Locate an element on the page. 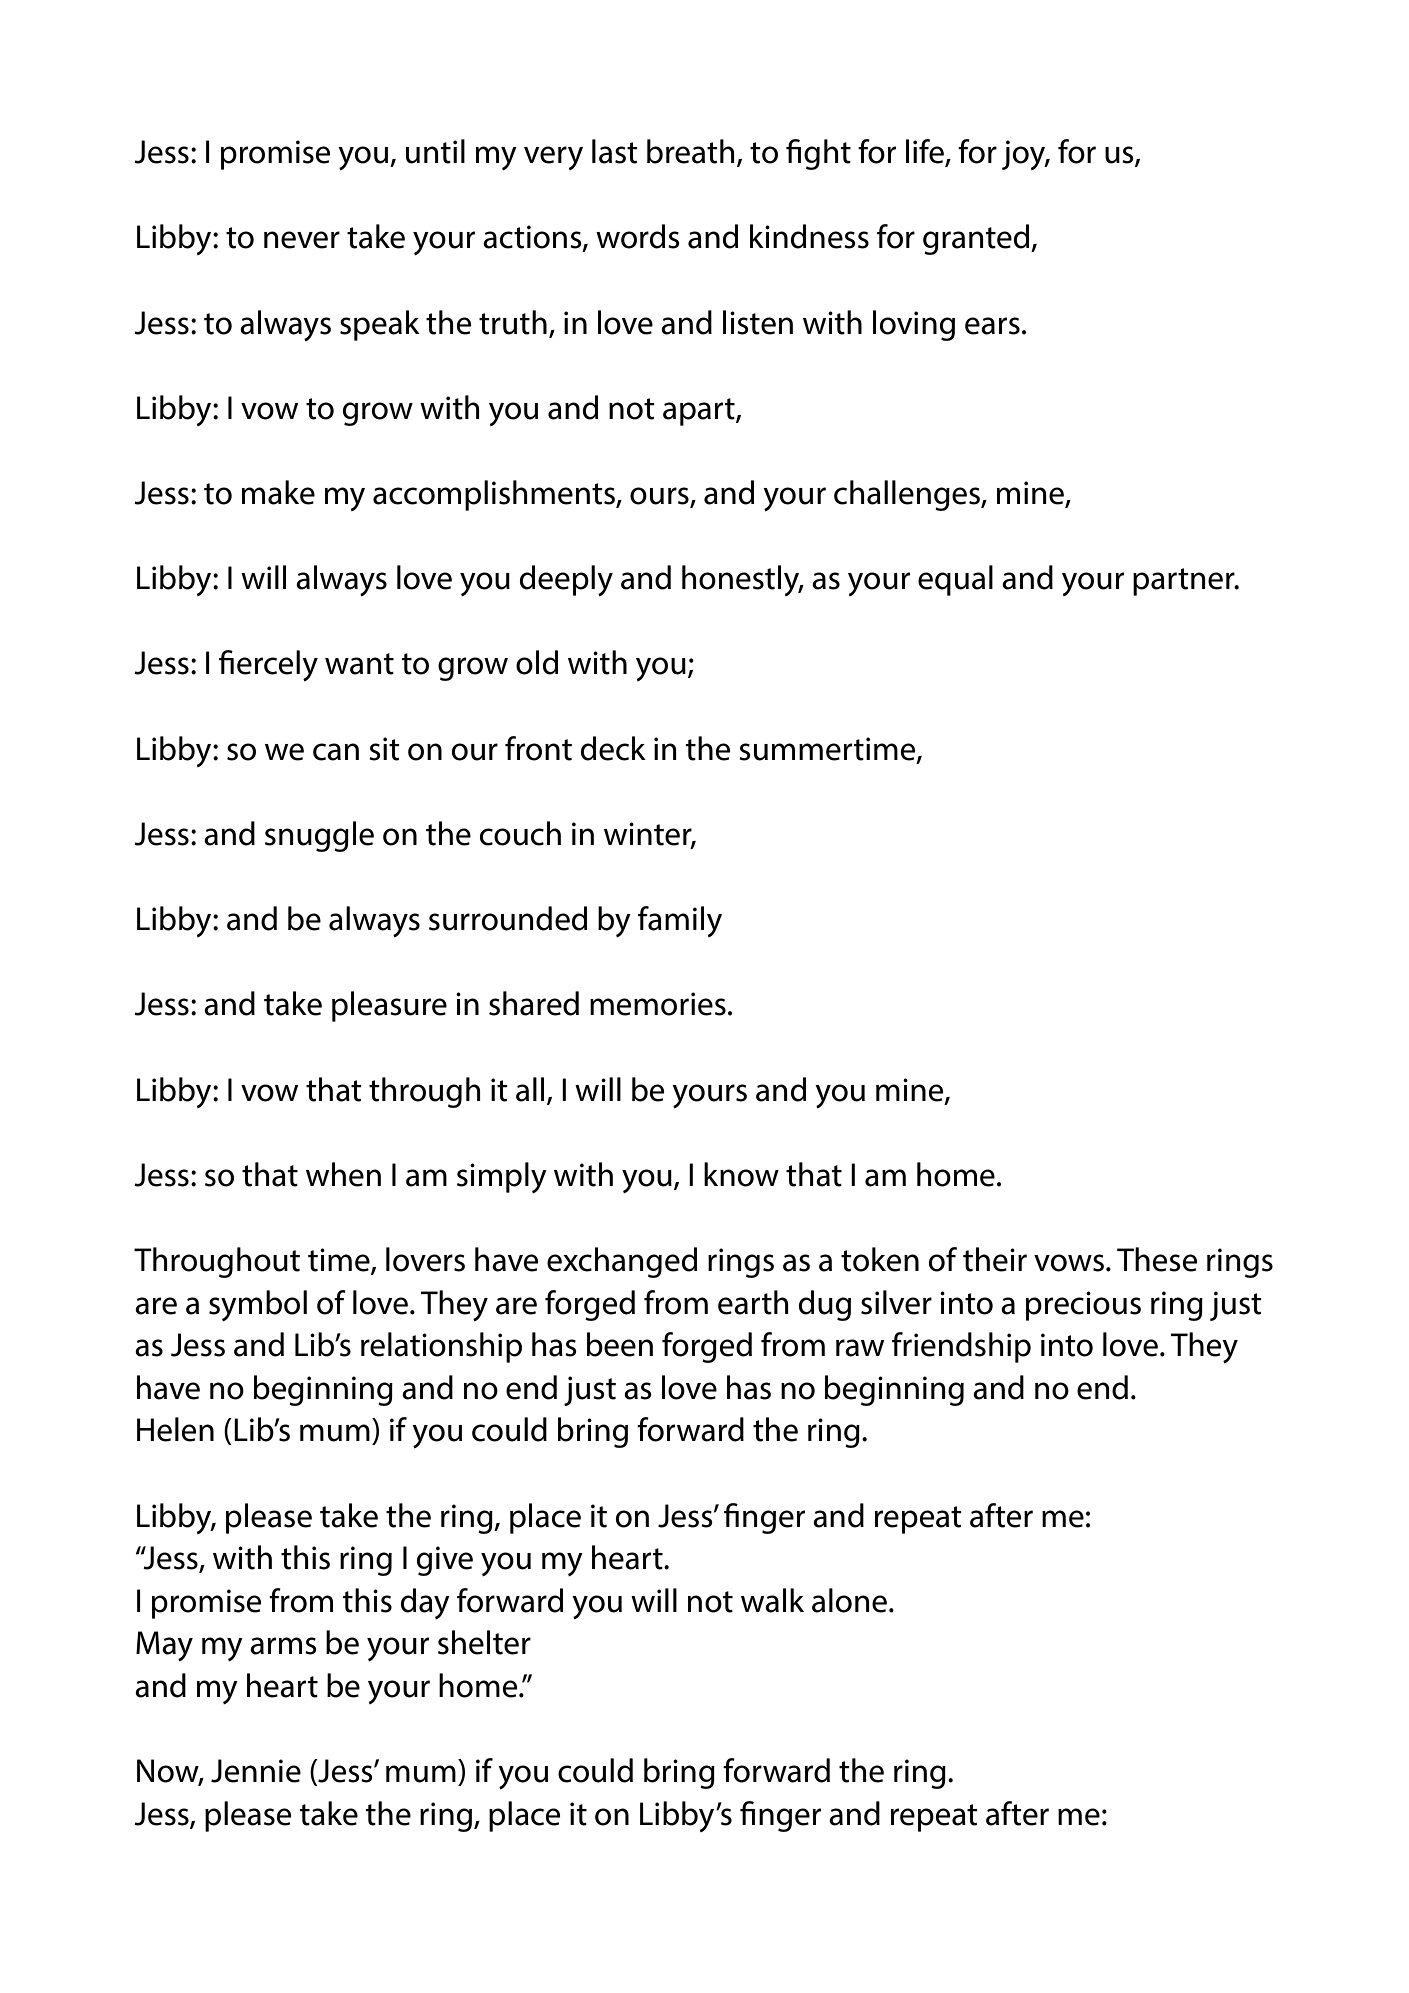  granted is located at coordinates (977, 239).
